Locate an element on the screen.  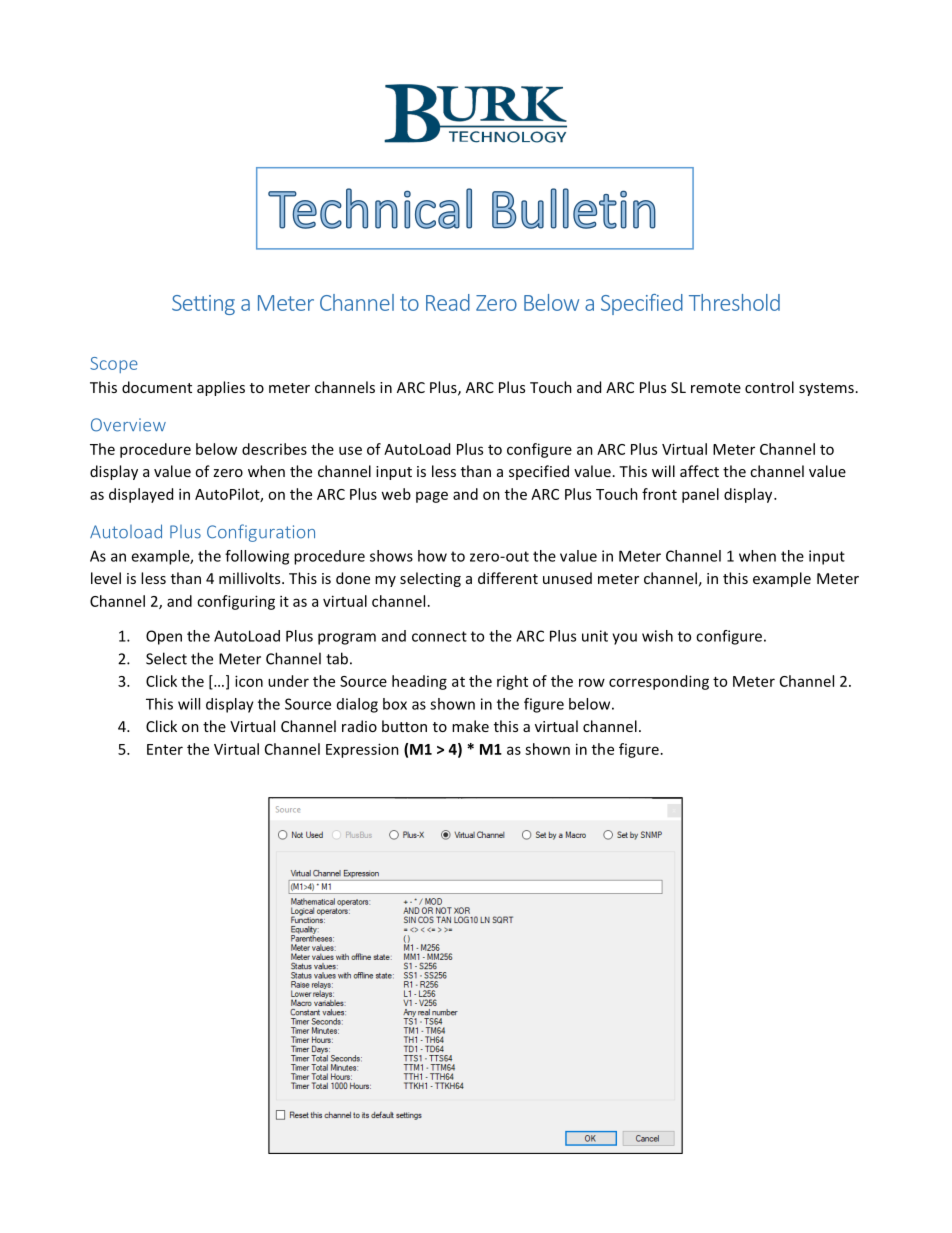
different is located at coordinates (508, 578).
